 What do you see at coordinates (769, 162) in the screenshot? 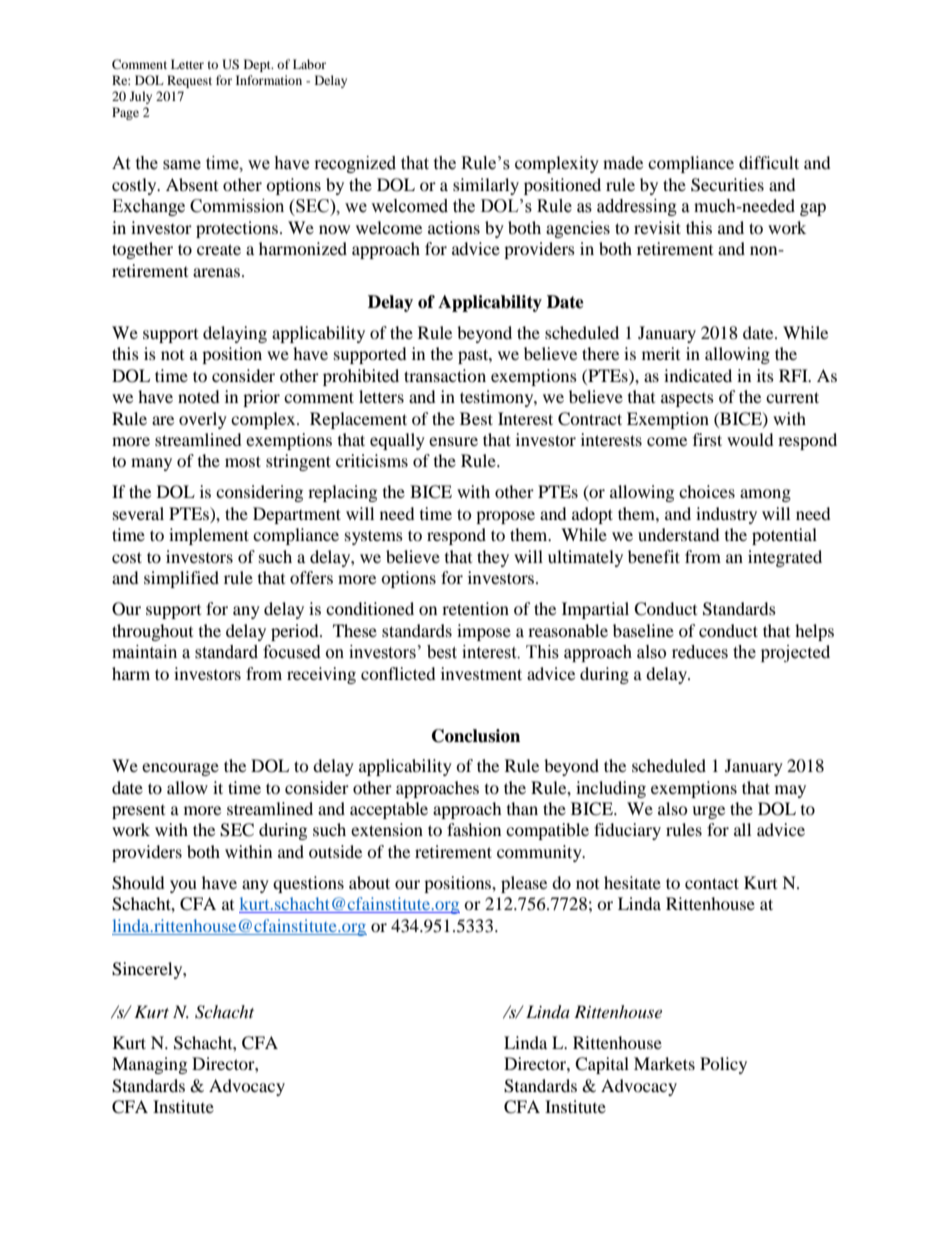
I see `difficult` at bounding box center [769, 162].
